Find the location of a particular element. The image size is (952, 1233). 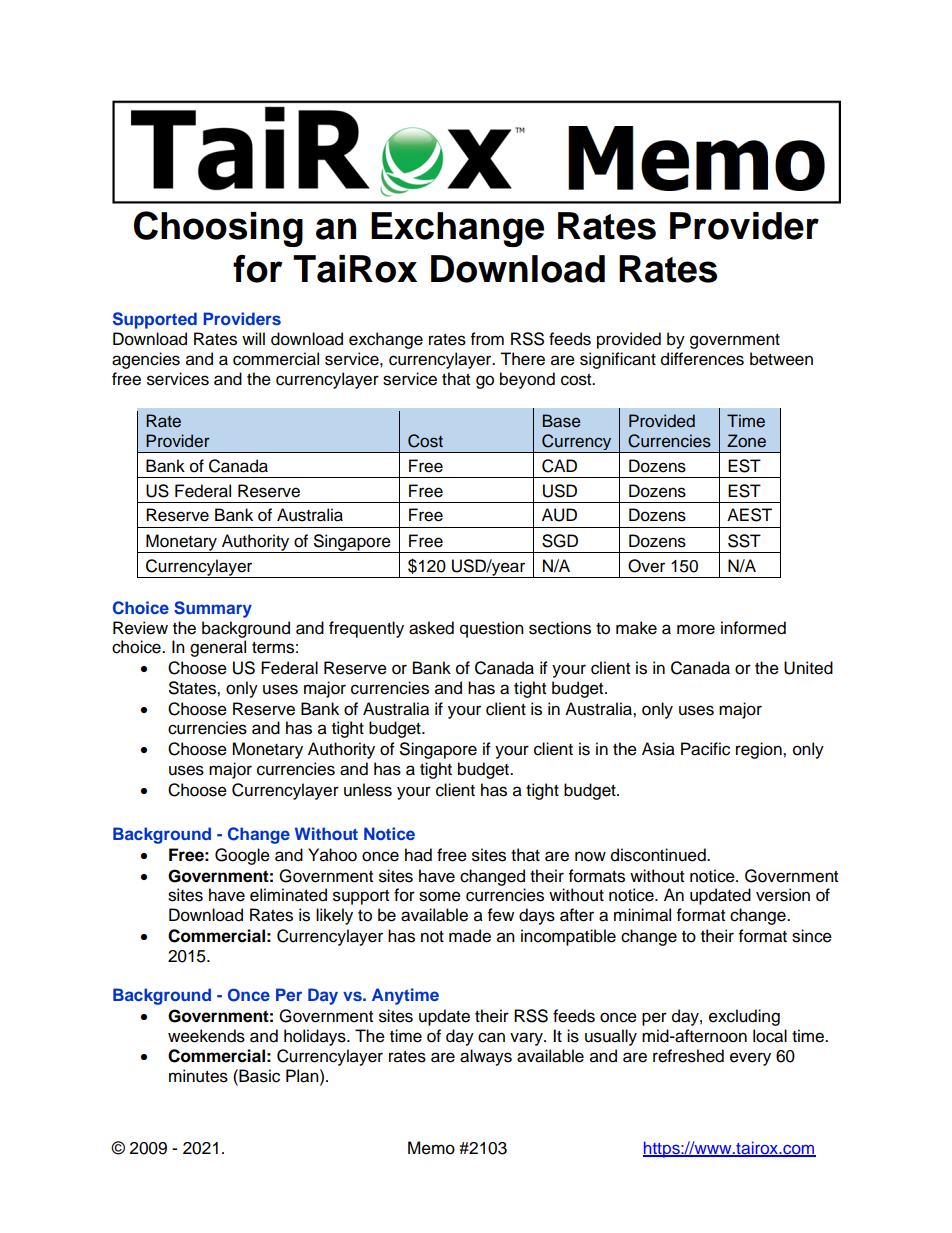

discontinued is located at coordinates (659, 855).
